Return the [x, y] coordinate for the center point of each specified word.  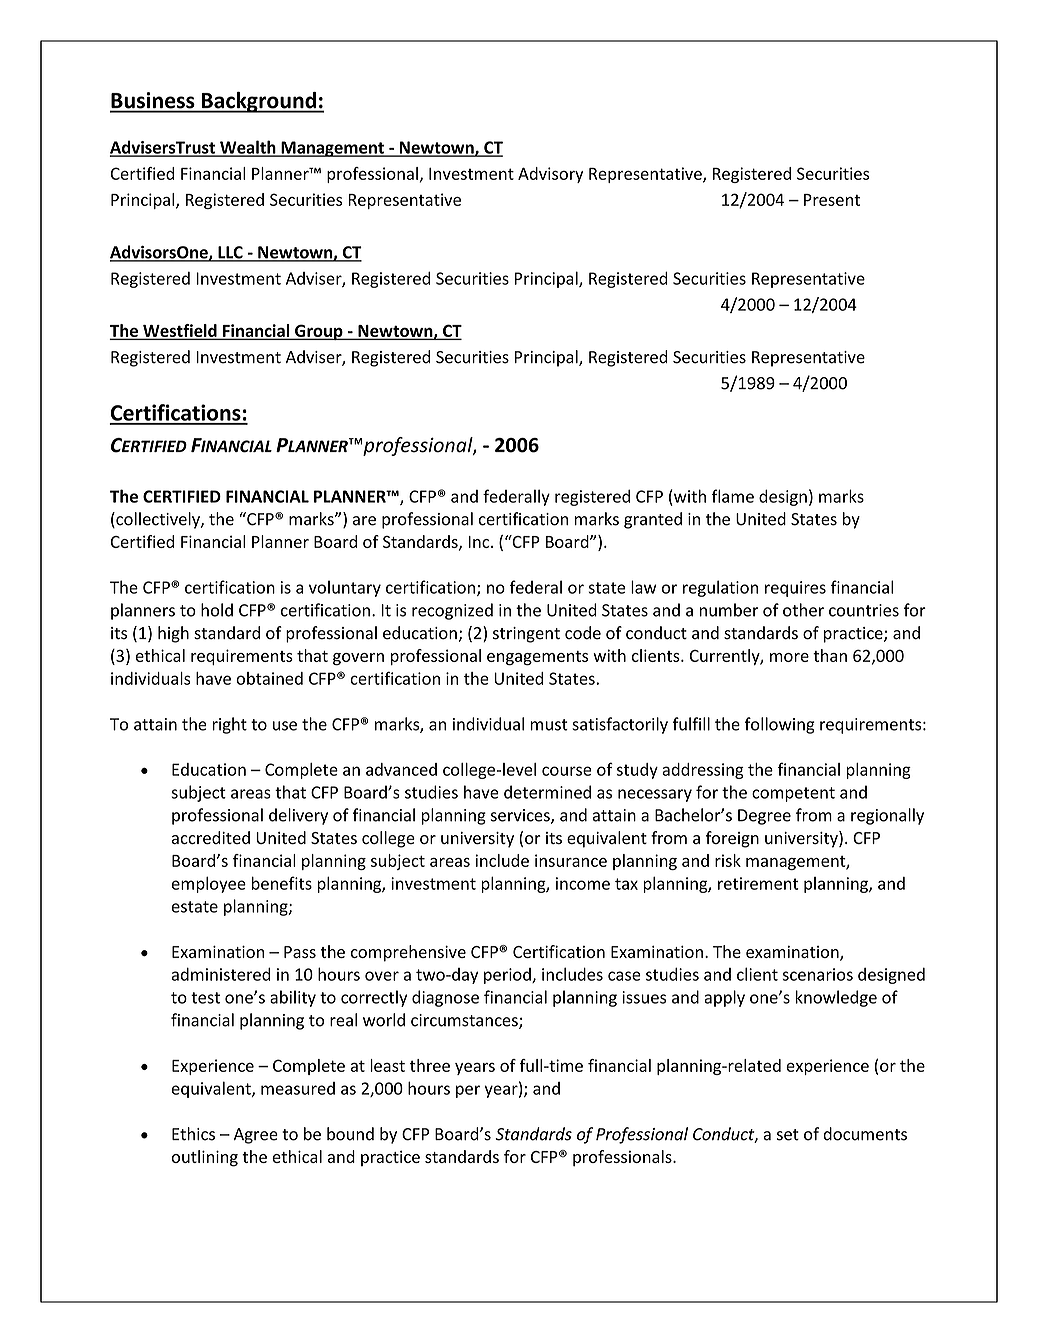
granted [653, 520]
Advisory [550, 175]
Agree [256, 1136]
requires [795, 589]
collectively [158, 520]
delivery [298, 816]
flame [733, 496]
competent [793, 794]
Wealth [248, 148]
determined [547, 792]
